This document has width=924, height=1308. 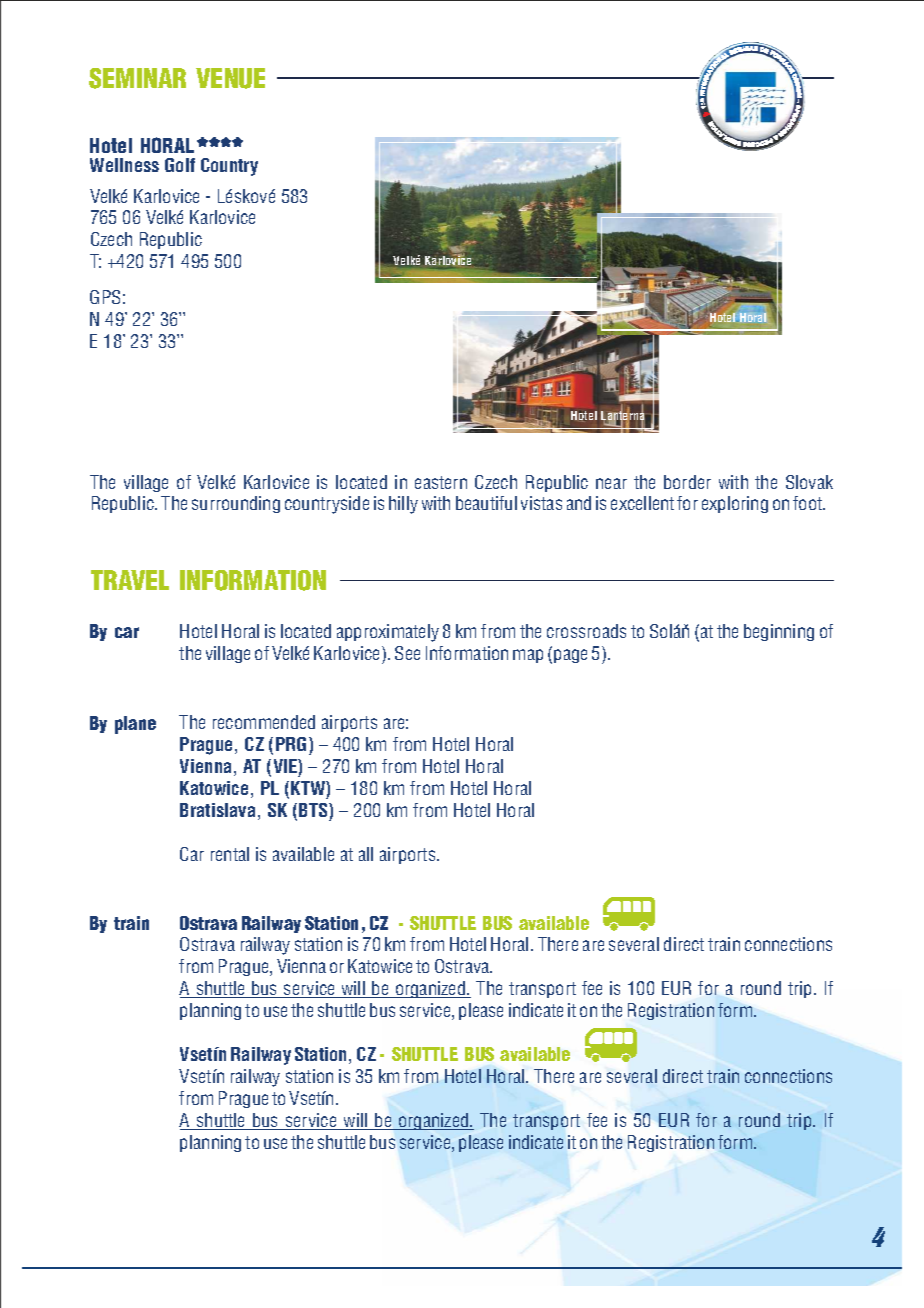 I want to click on page, so click(x=570, y=656).
